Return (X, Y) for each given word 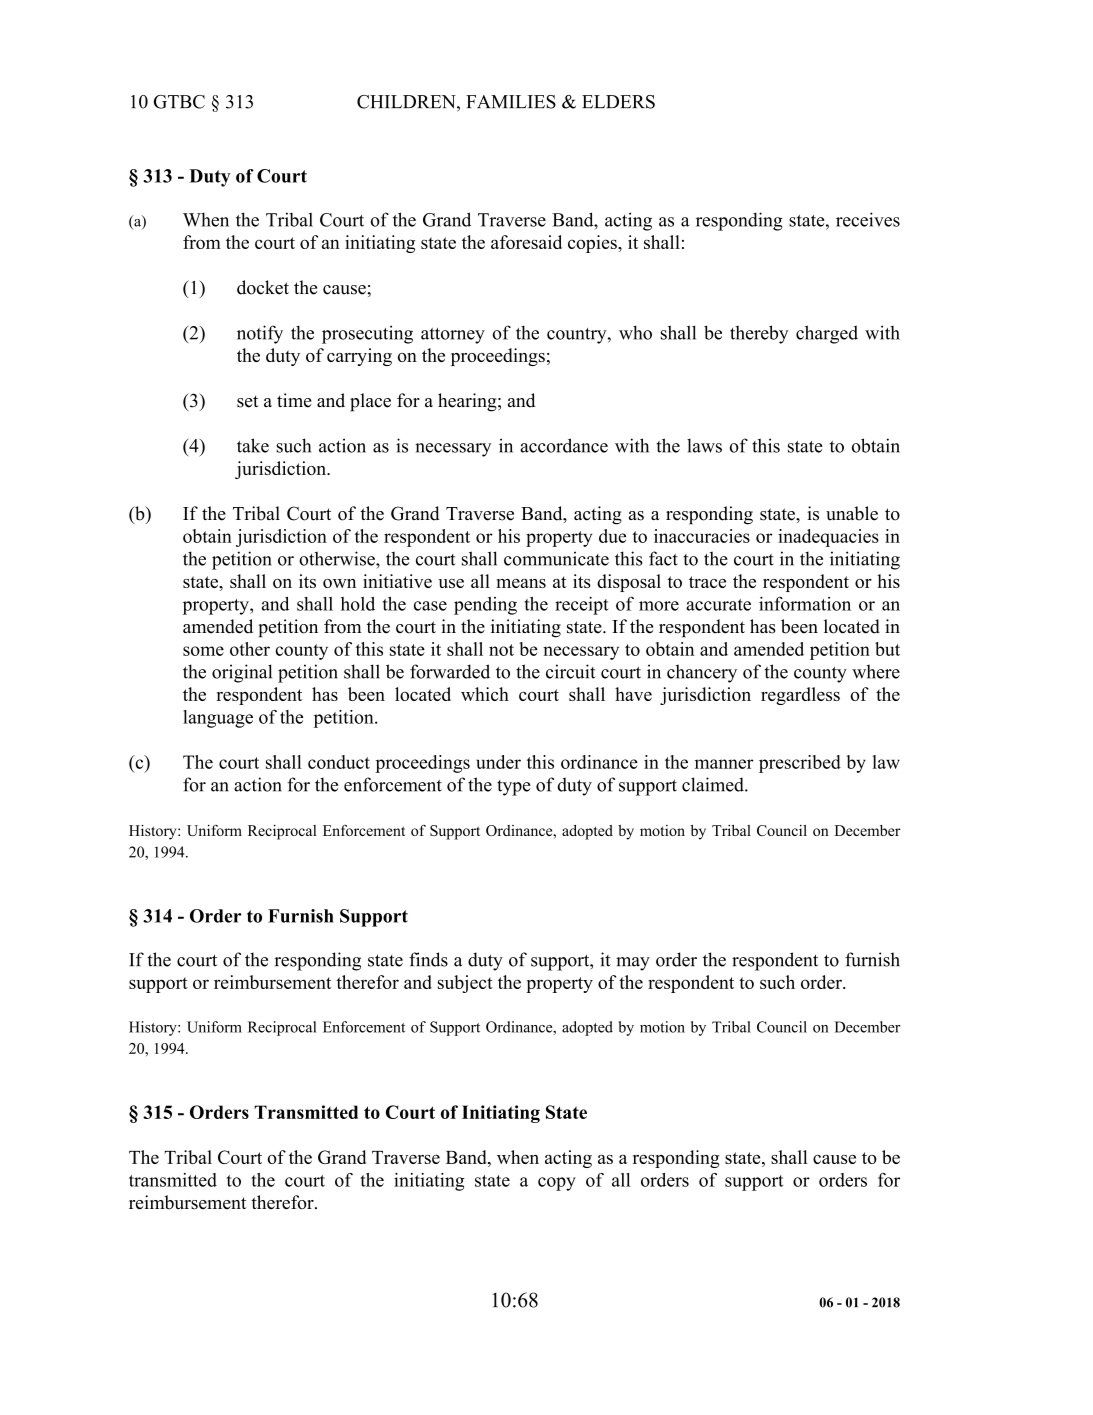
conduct (339, 762)
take (253, 445)
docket (263, 287)
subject (465, 984)
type (514, 788)
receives (868, 219)
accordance (564, 445)
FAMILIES (511, 102)
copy (557, 1184)
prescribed (800, 764)
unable (852, 513)
